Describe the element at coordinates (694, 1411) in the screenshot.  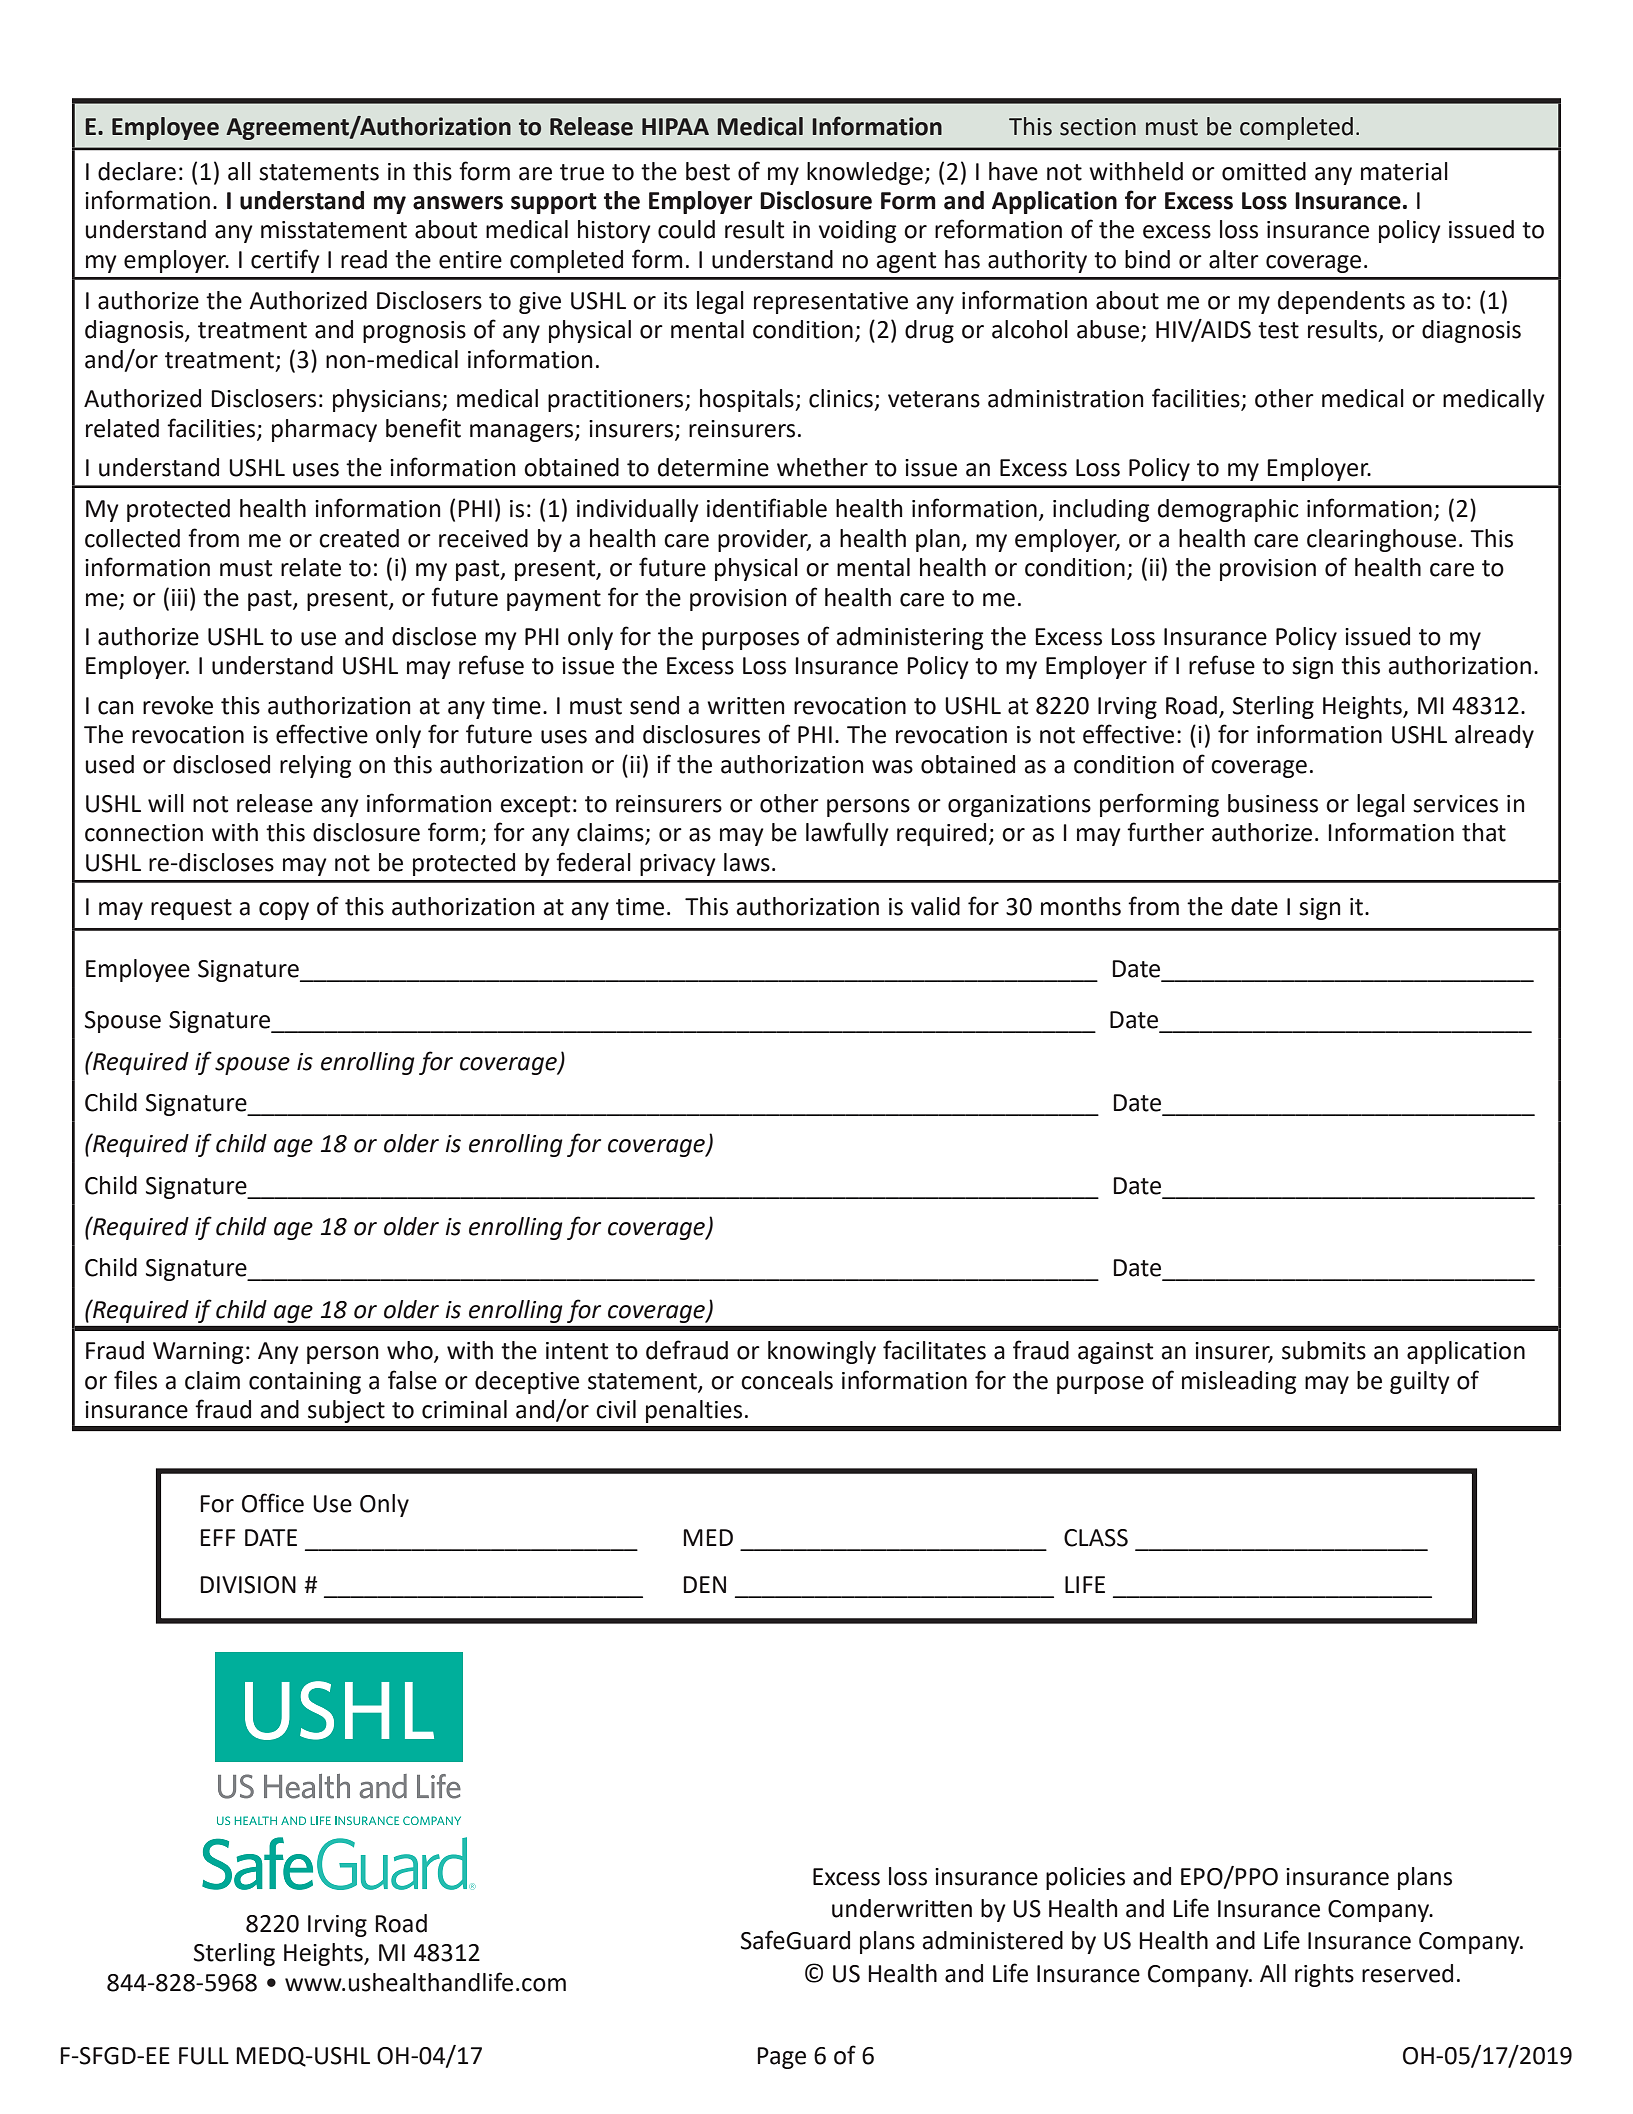
I see `penalties` at that location.
